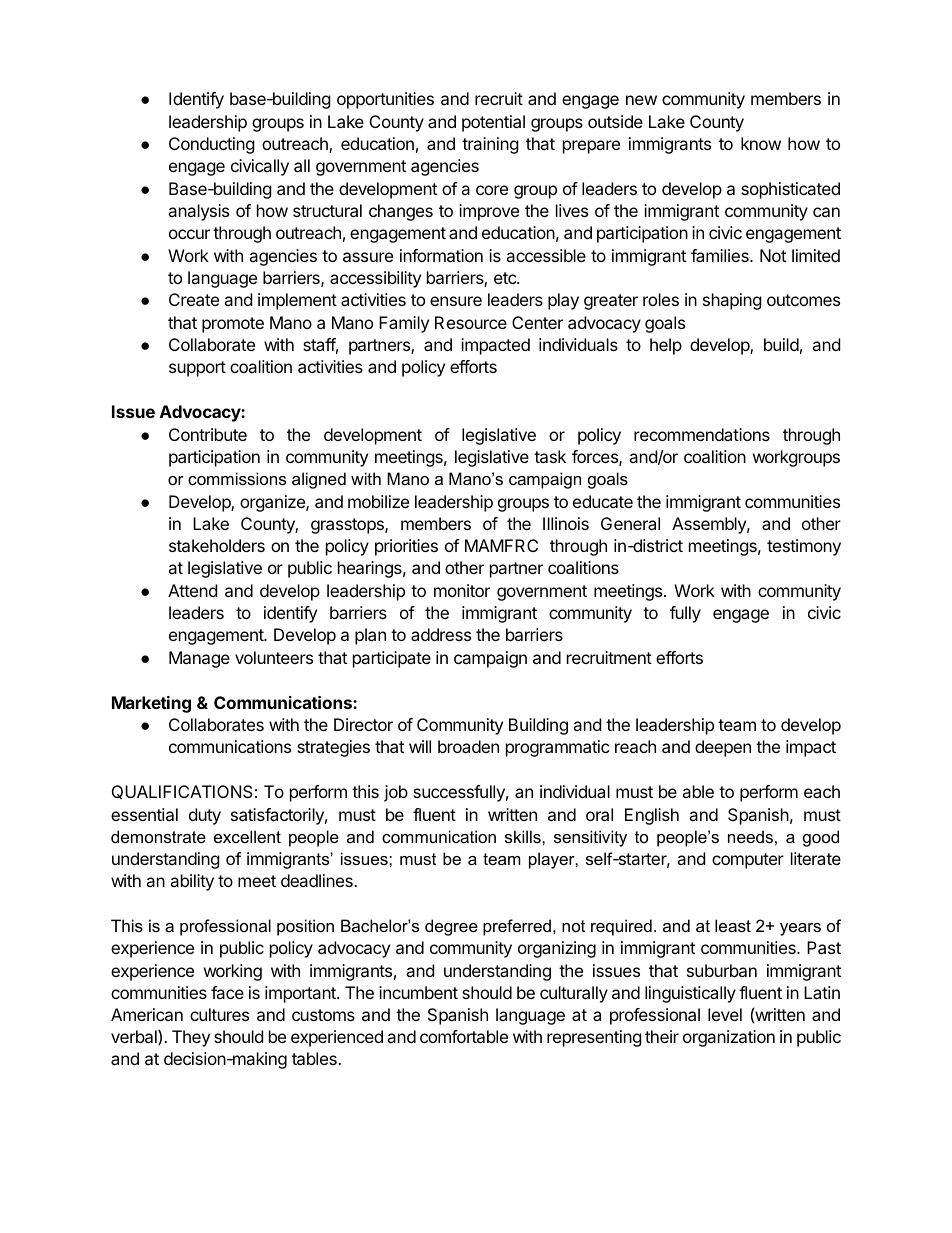 The width and height of the screenshot is (952, 1233). What do you see at coordinates (804, 547) in the screenshot?
I see `testimony` at bounding box center [804, 547].
